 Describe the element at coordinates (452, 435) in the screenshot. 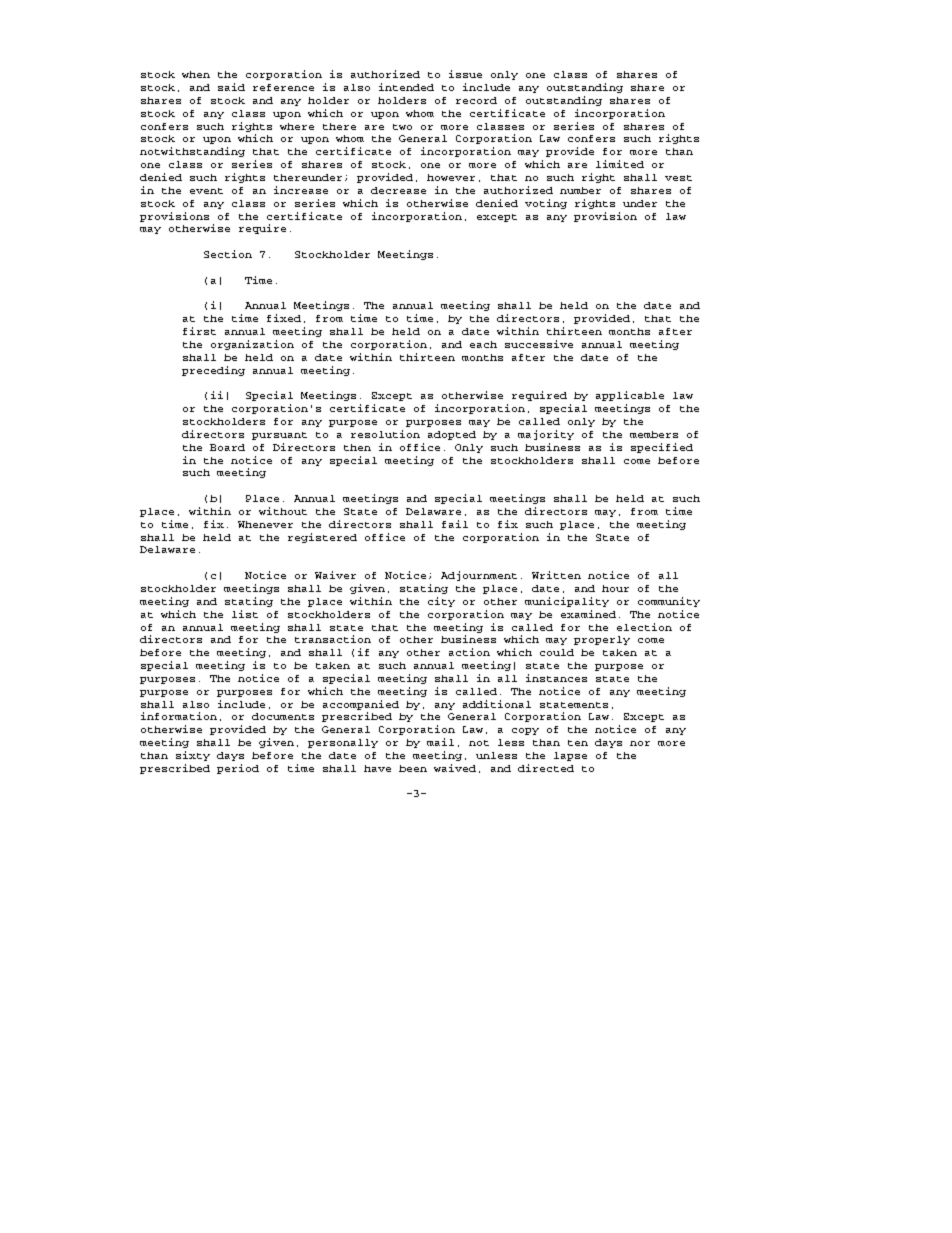

I see `adopted` at that location.
